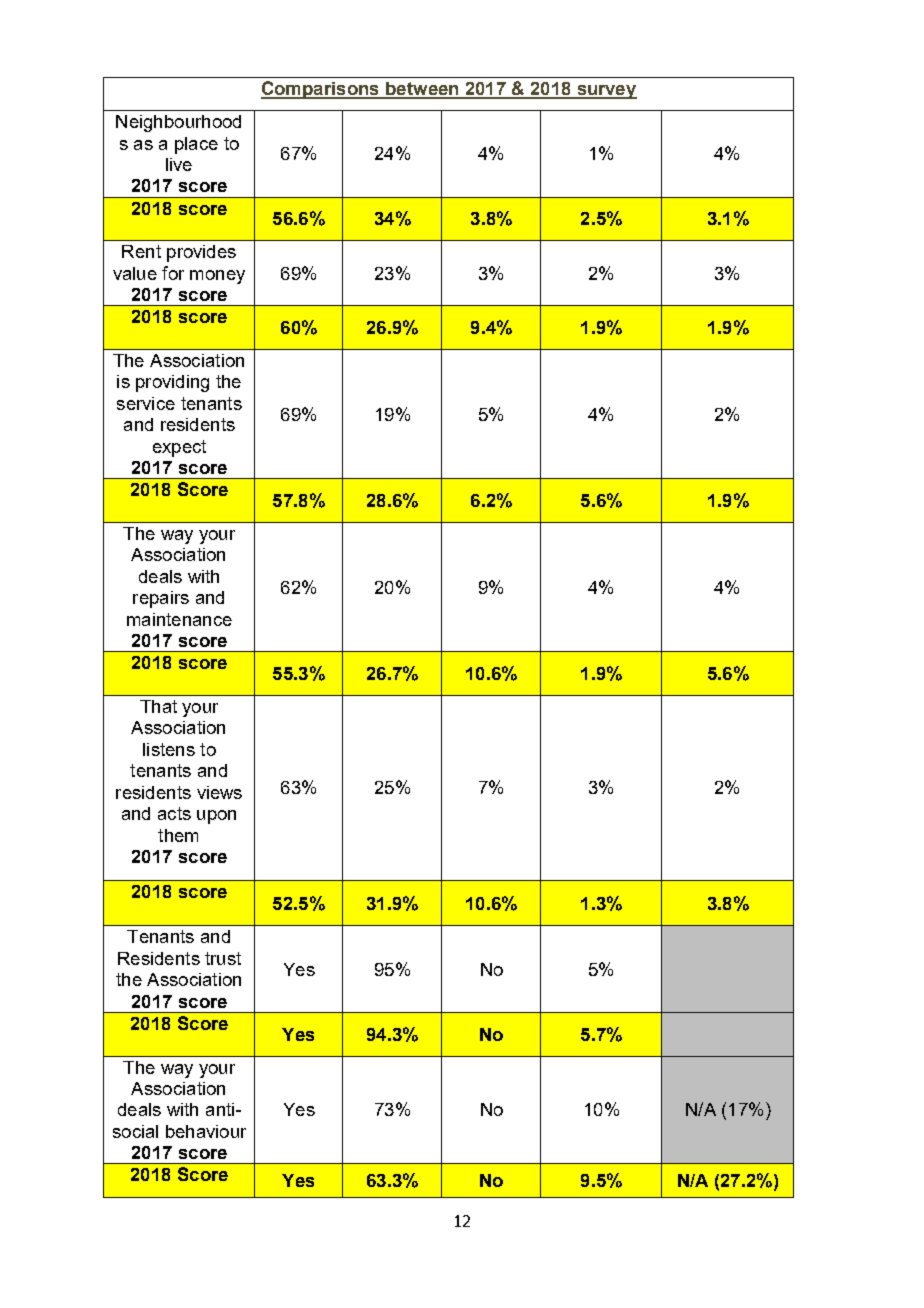 This screenshot has height=1308, width=924. Describe the element at coordinates (216, 817) in the screenshot. I see `upon` at that location.
